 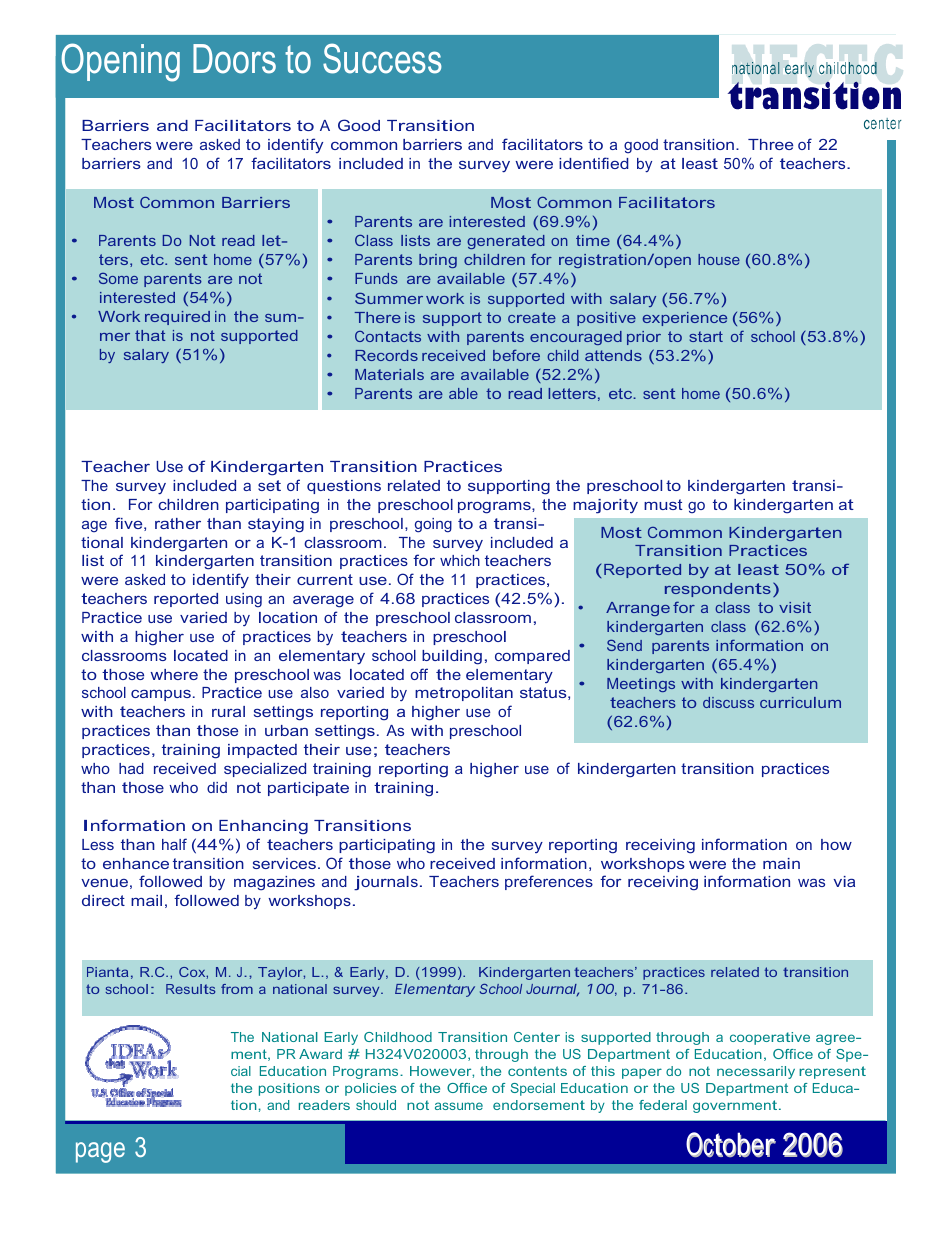 I want to click on before, so click(x=516, y=355).
